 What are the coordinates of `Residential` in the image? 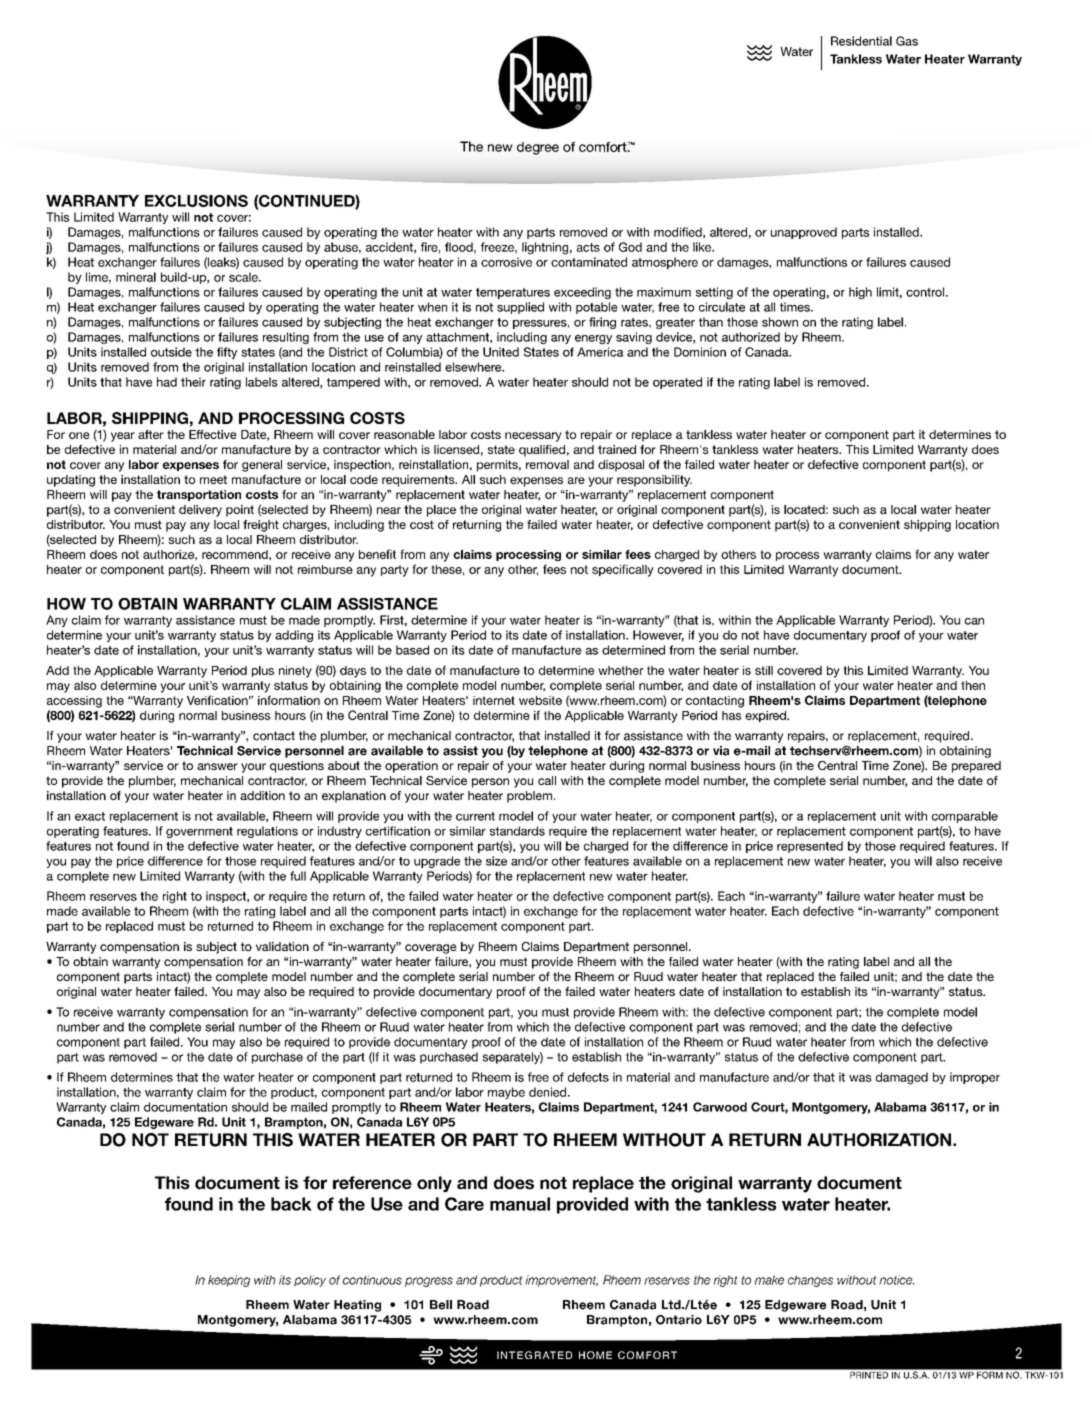 It's located at (861, 41).
